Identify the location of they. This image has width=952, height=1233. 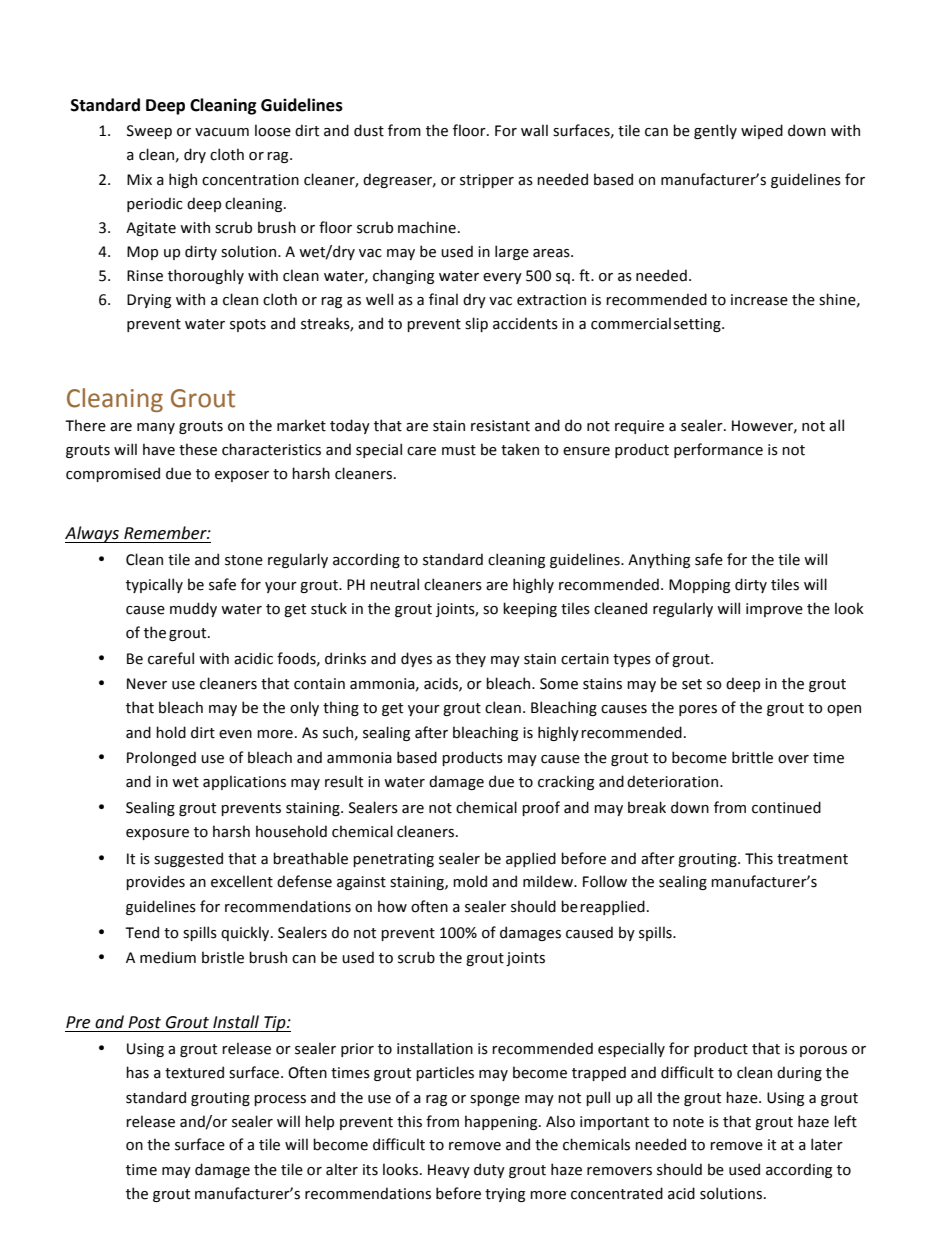
(470, 659).
